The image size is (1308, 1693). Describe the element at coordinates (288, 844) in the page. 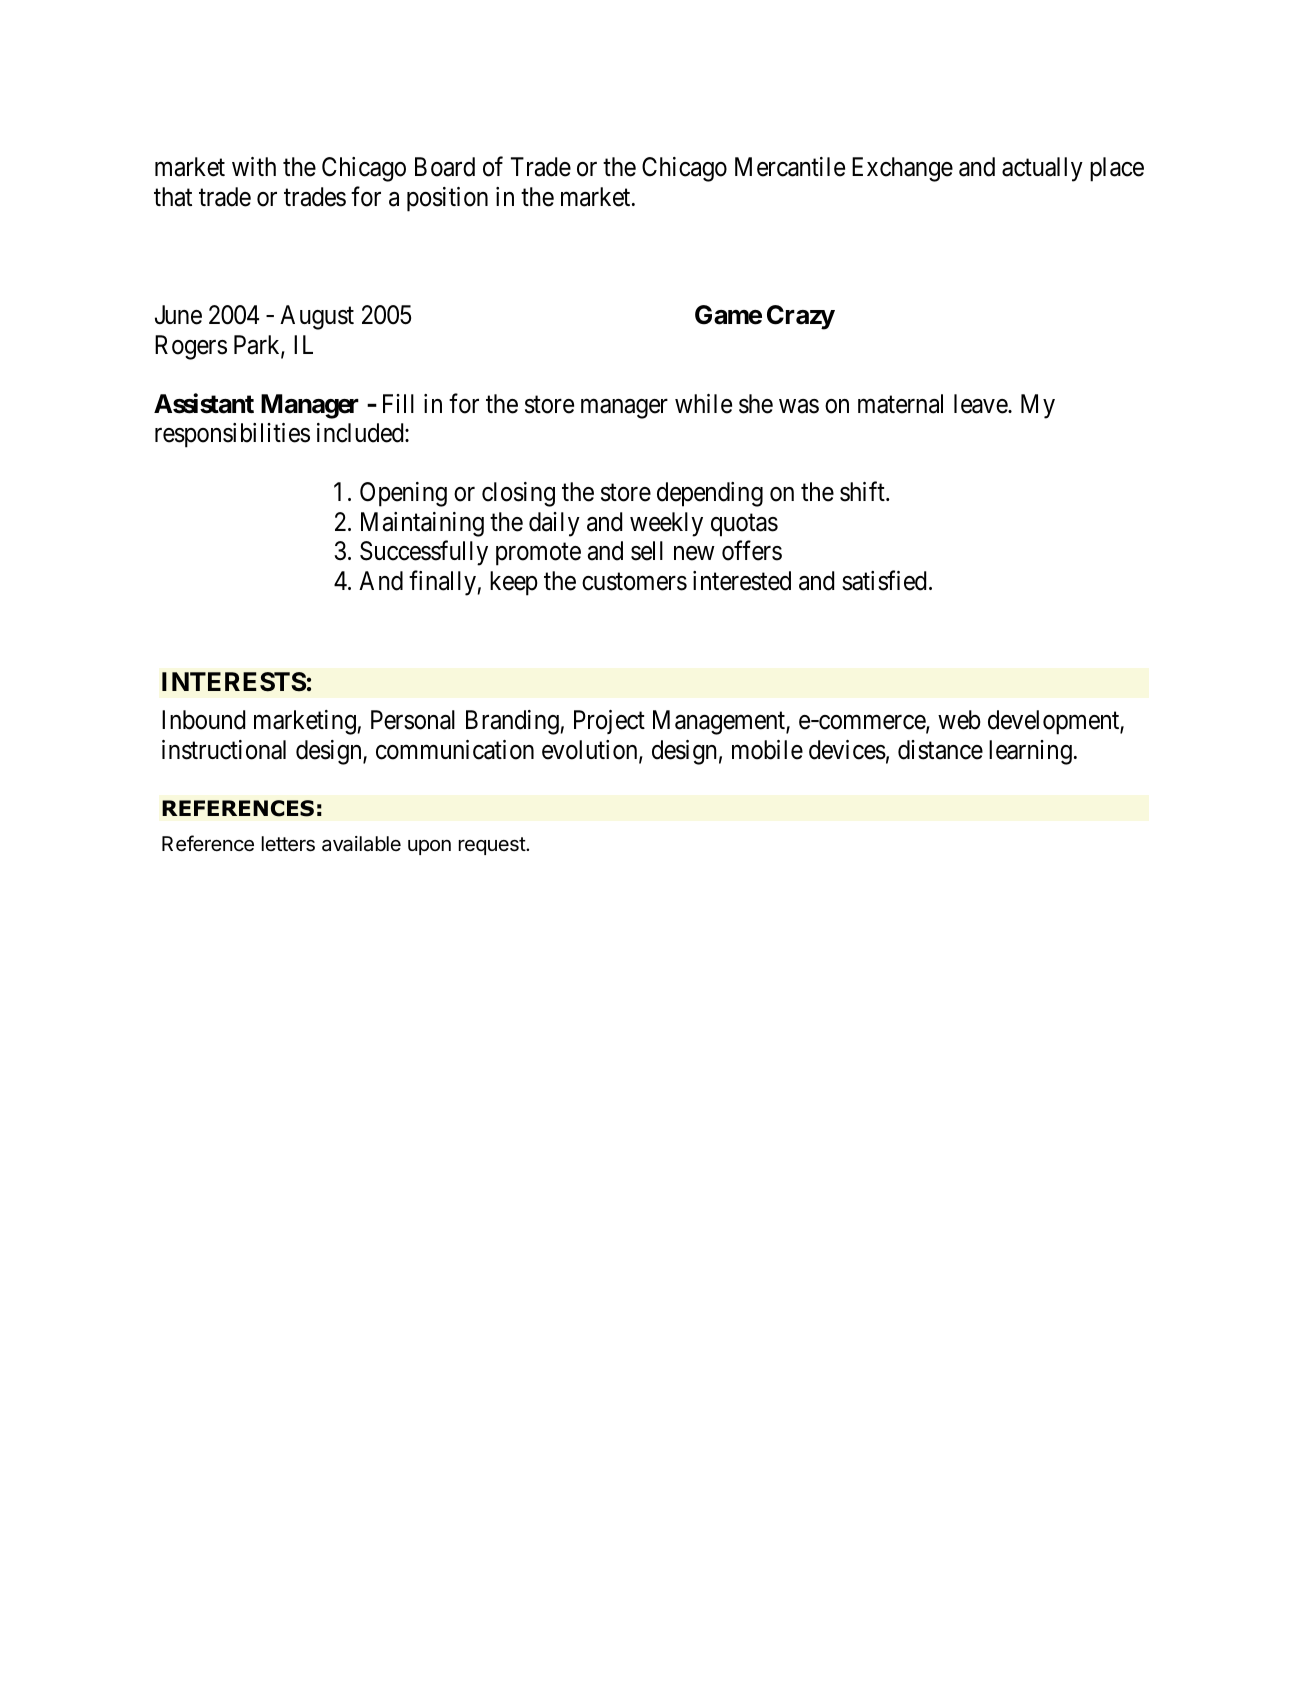

I see `letters` at that location.
